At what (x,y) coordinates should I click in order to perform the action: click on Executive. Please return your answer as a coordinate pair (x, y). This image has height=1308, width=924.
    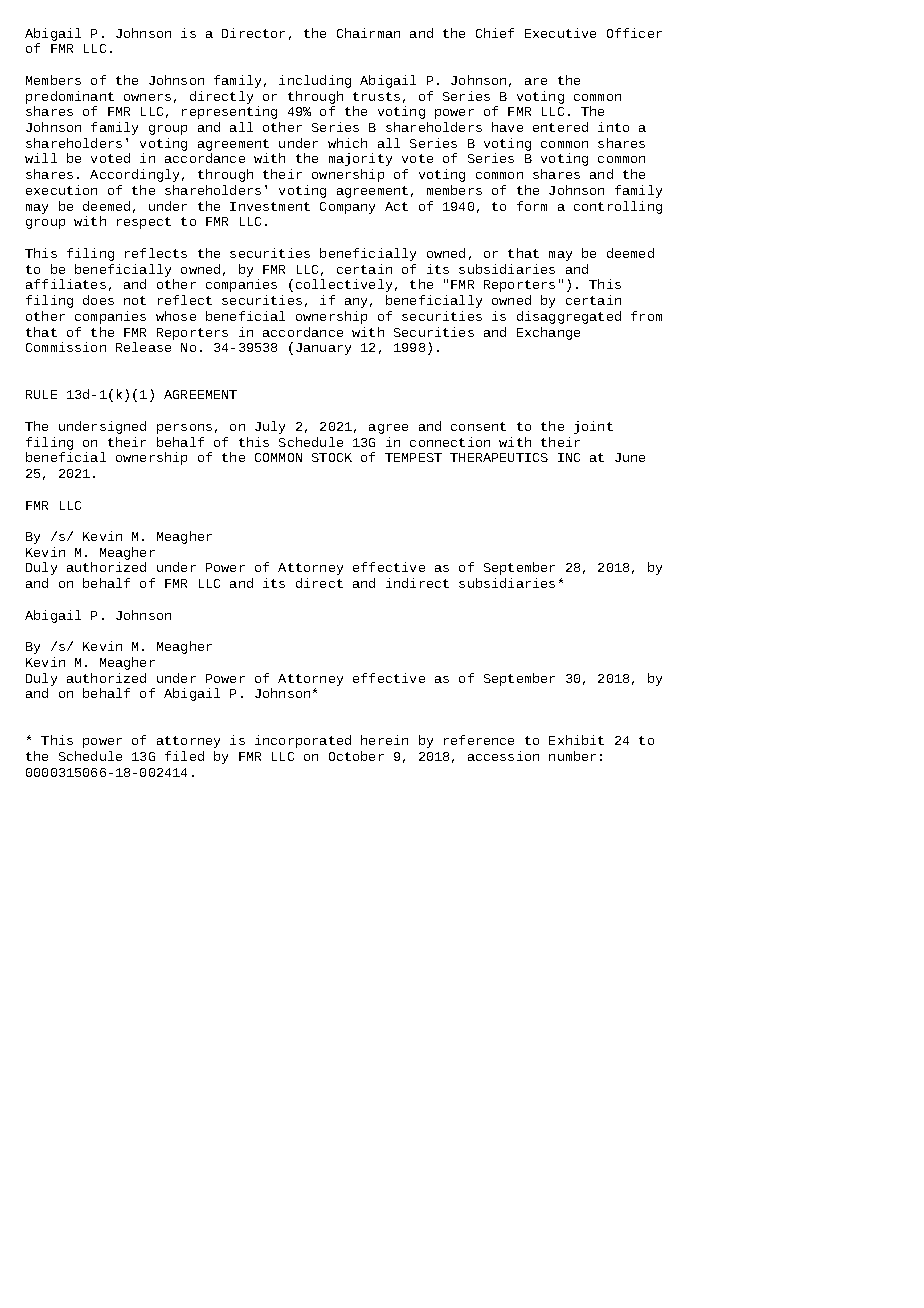
    Looking at the image, I should click on (560, 33).
